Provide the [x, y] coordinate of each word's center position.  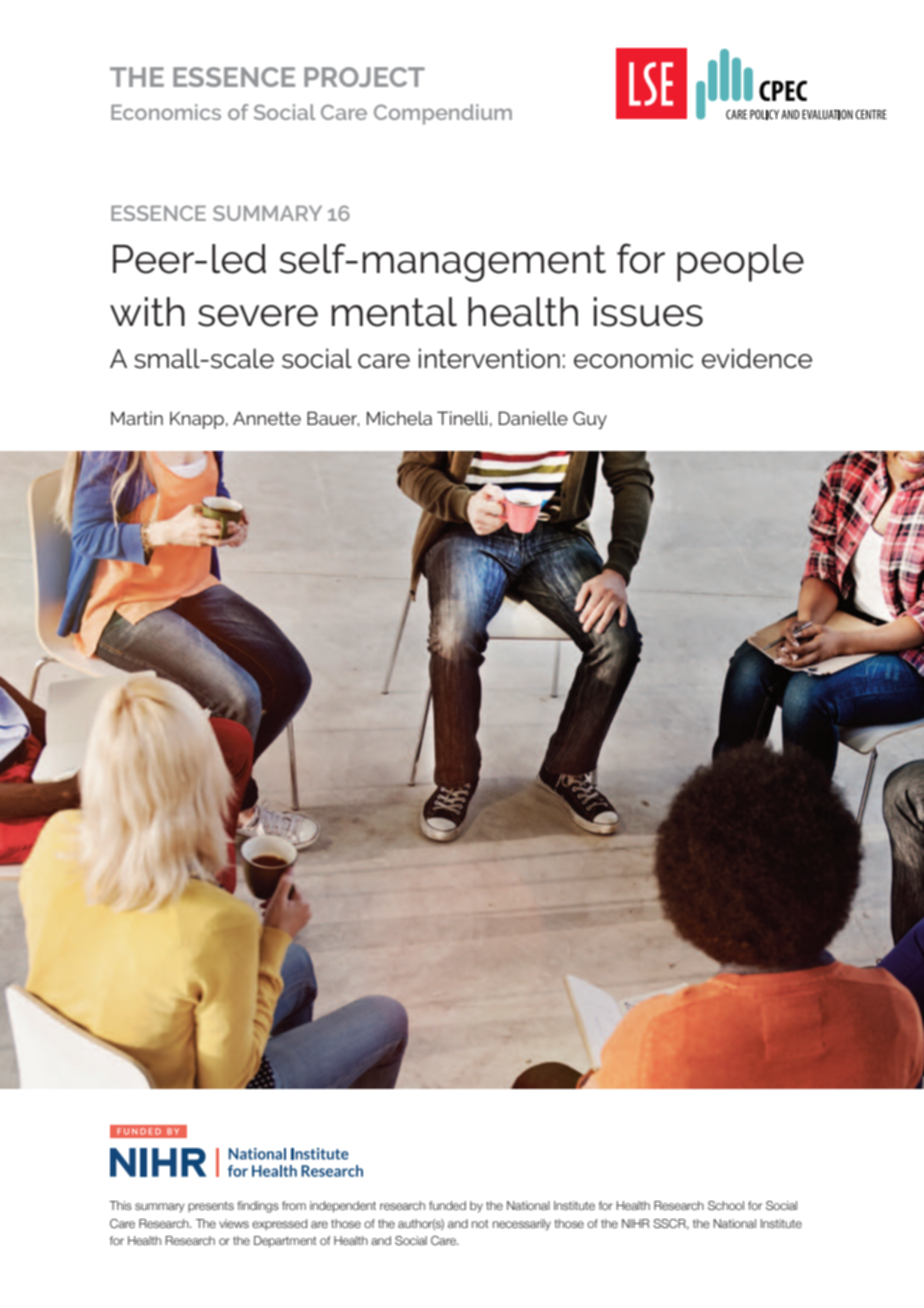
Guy [590, 420]
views [234, 1223]
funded [447, 1205]
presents [211, 1207]
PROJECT [364, 77]
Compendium [443, 114]
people [740, 263]
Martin [137, 418]
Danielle [533, 418]
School [726, 1205]
